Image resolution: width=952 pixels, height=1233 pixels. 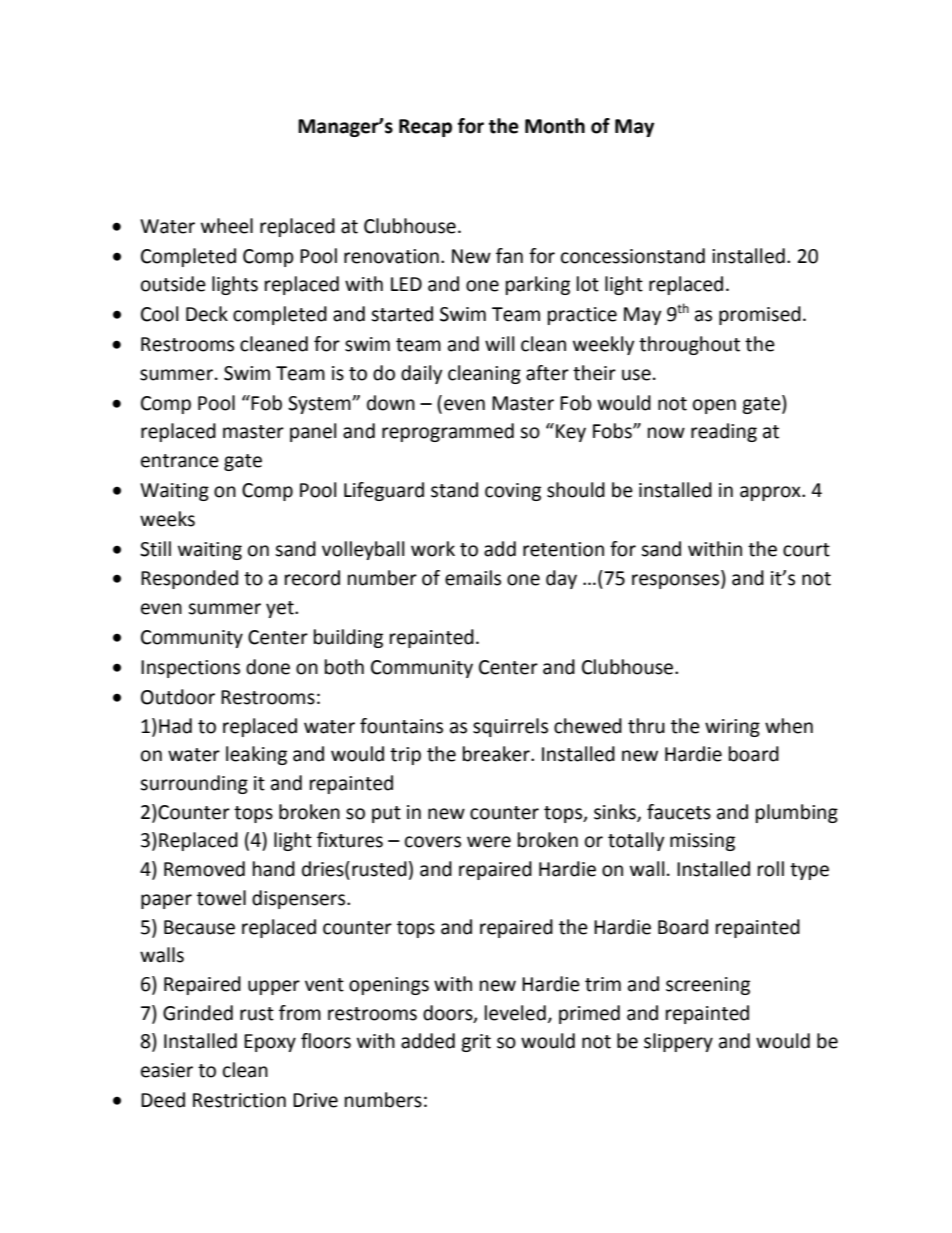 What do you see at coordinates (489, 842) in the screenshot?
I see `were` at bounding box center [489, 842].
